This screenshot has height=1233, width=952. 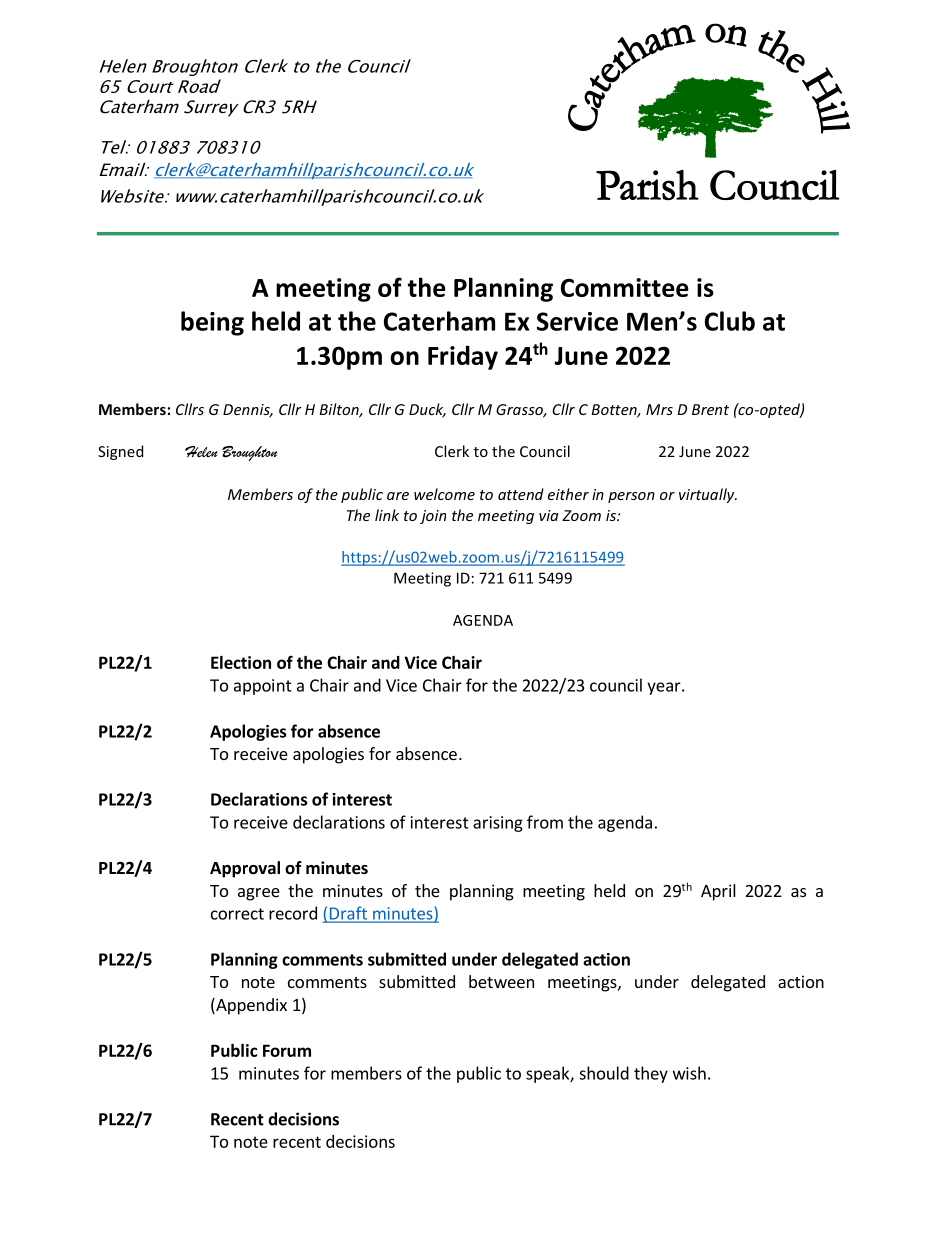 I want to click on they, so click(x=651, y=1074).
